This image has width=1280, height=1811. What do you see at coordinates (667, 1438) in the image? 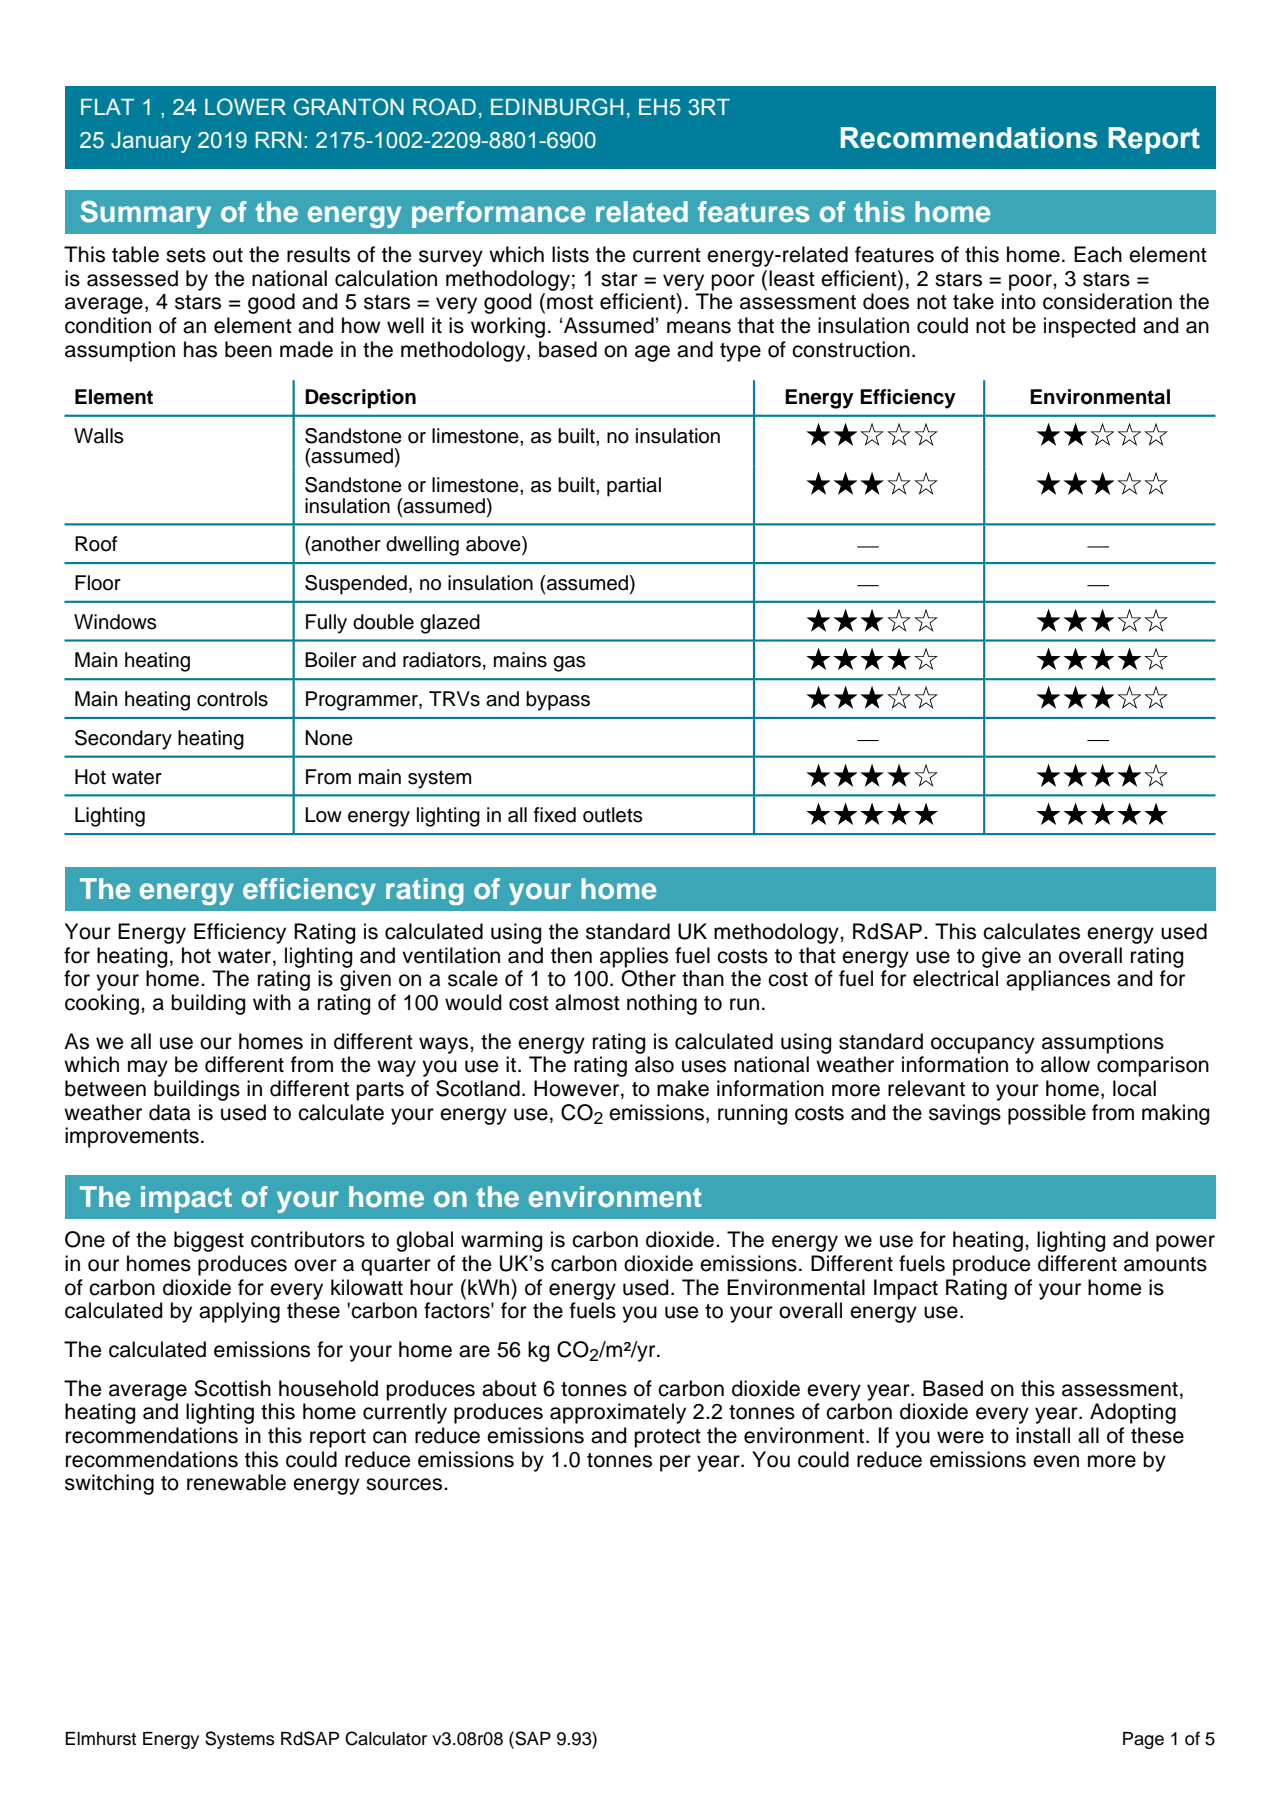
I see `protect` at bounding box center [667, 1438].
